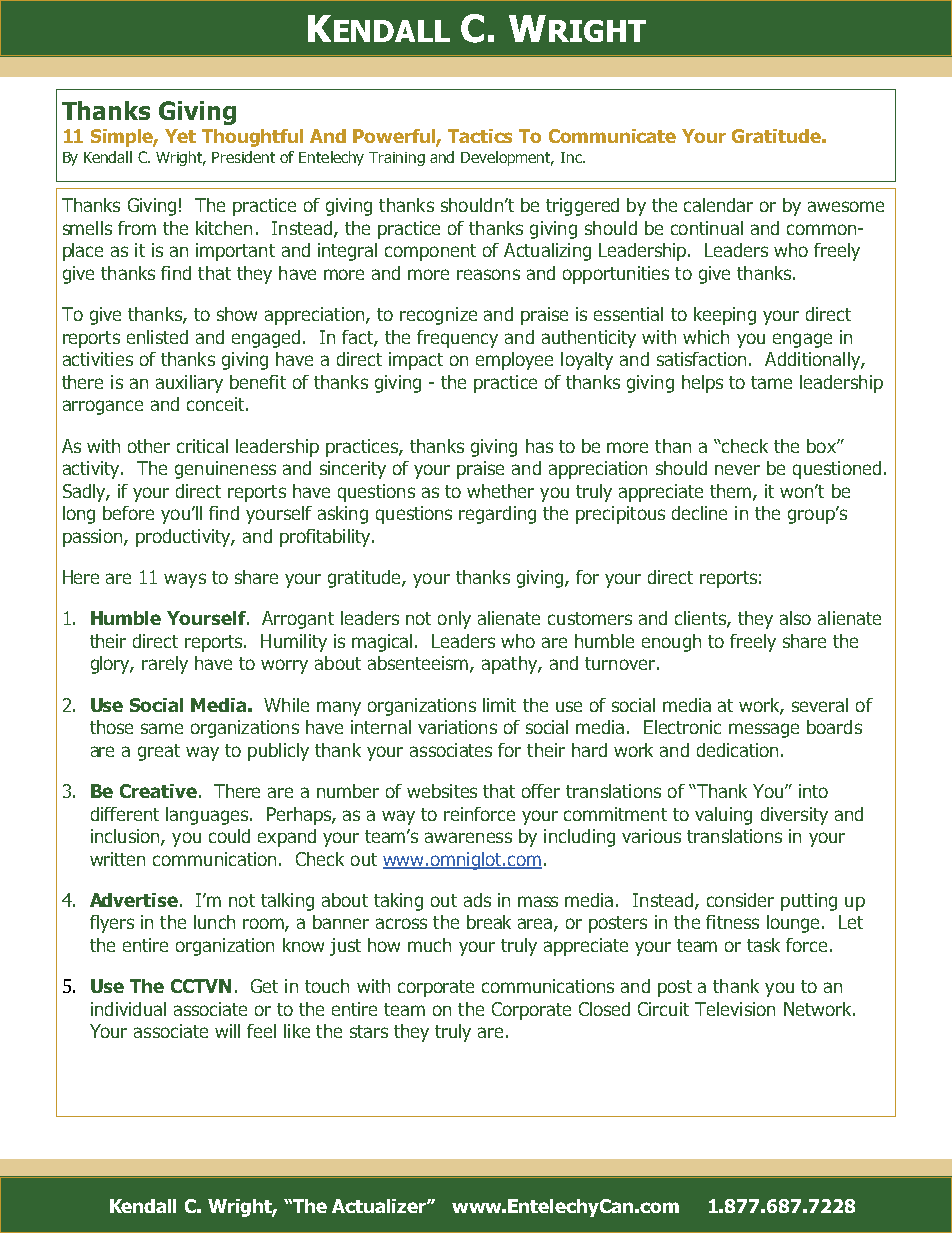 The width and height of the screenshot is (952, 1233). I want to click on awesome, so click(846, 206).
